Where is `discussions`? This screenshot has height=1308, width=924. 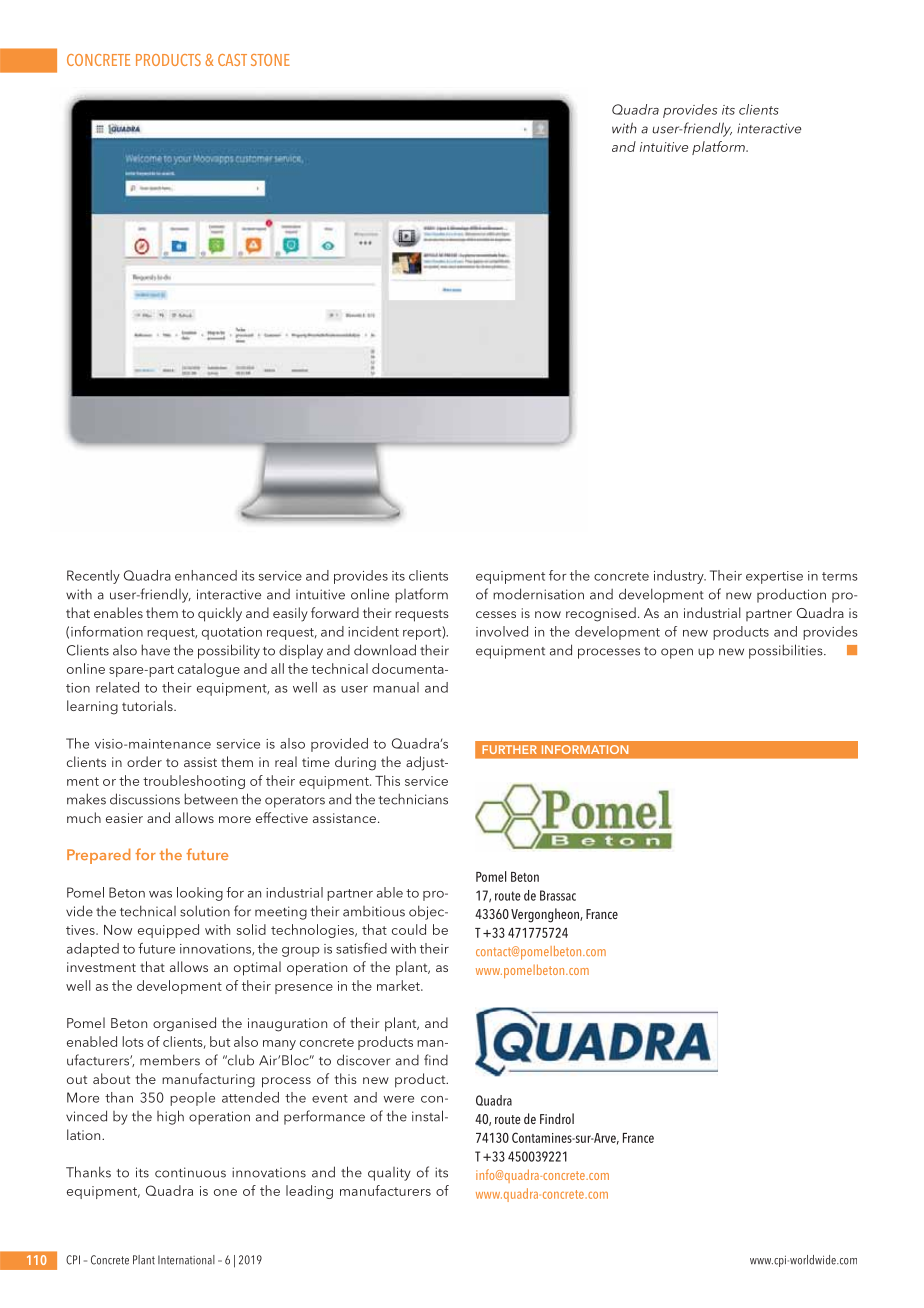
discussions is located at coordinates (145, 799).
